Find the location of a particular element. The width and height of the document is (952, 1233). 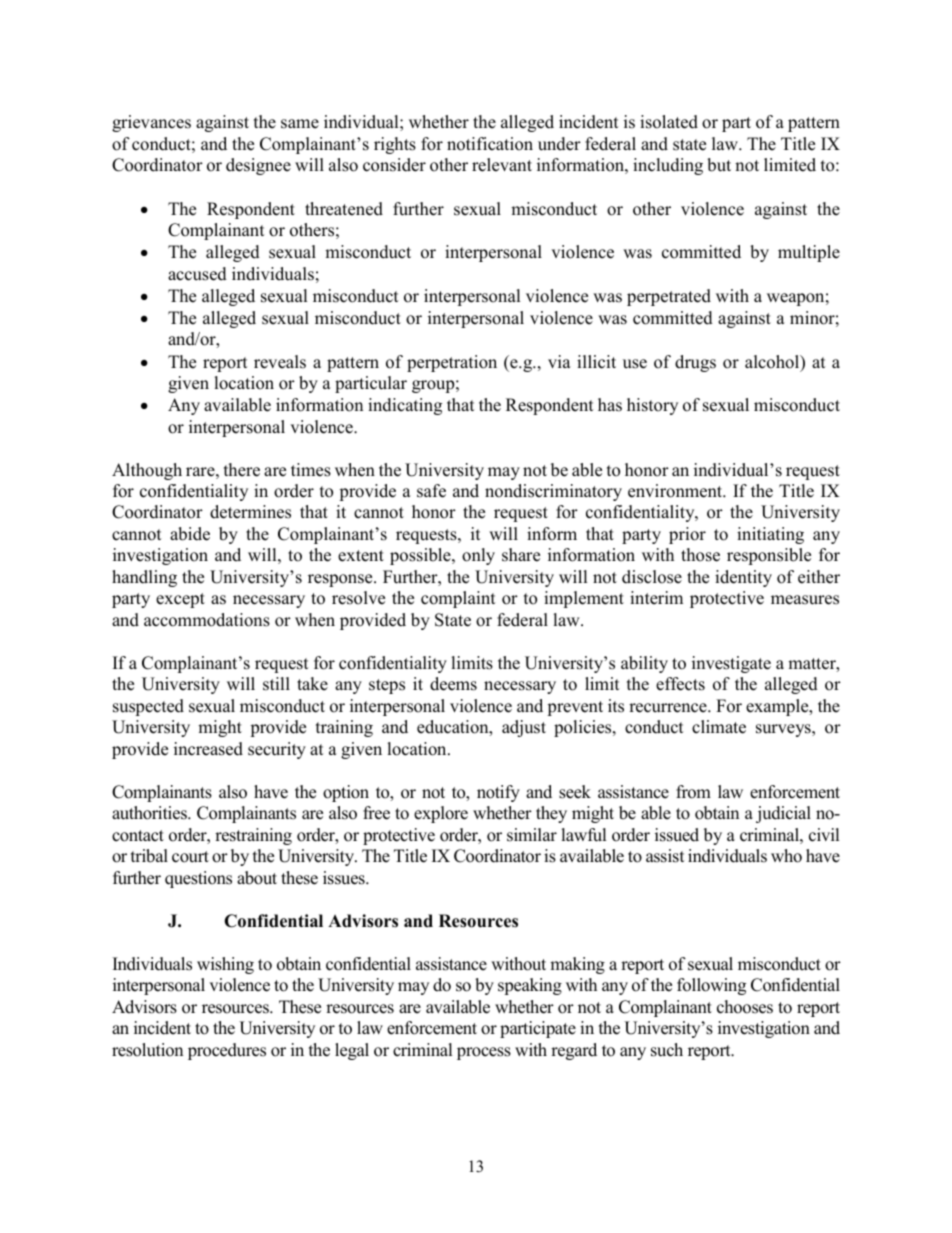

except is located at coordinates (180, 600).
